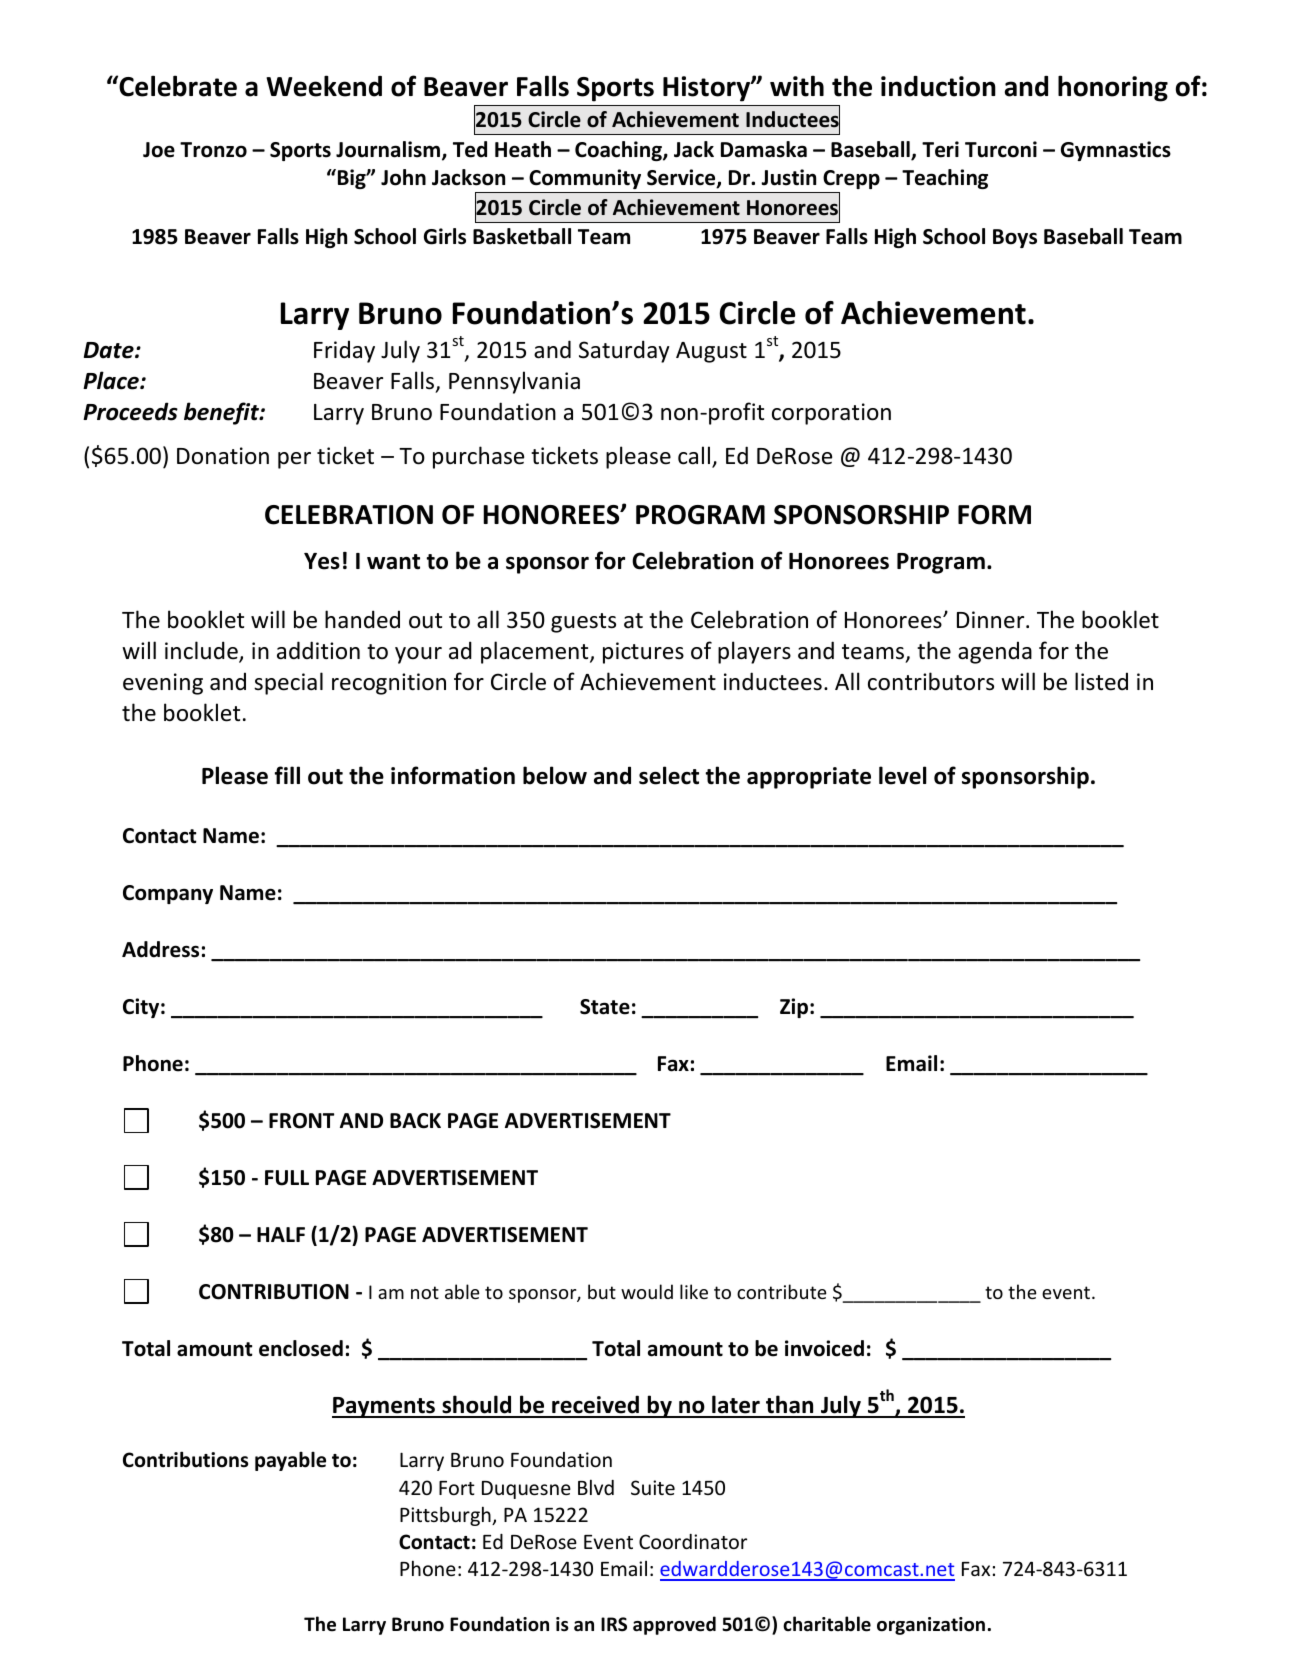  What do you see at coordinates (619, 151) in the document?
I see `Coaching` at bounding box center [619, 151].
